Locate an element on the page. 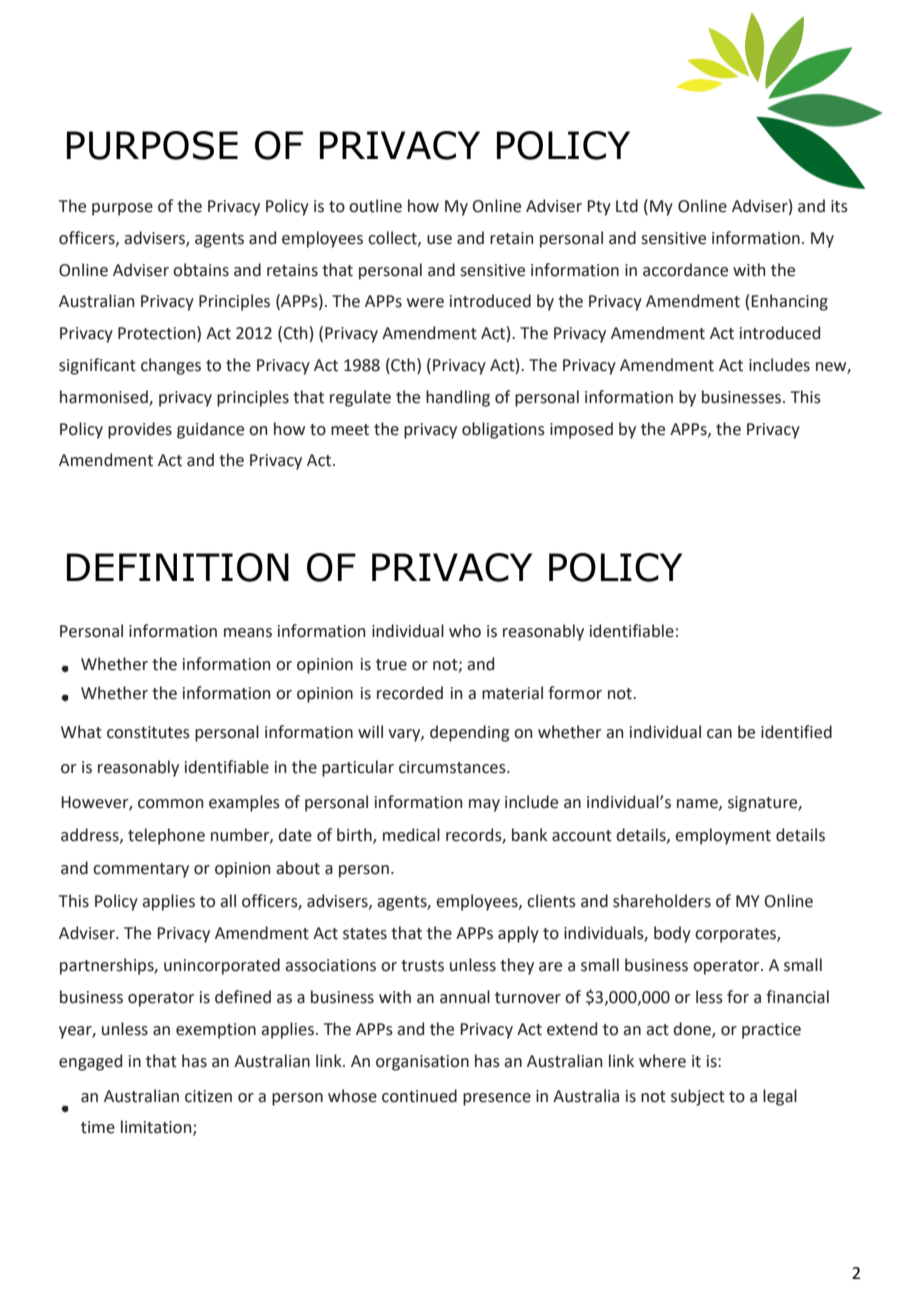 This page has width=924, height=1307. legal is located at coordinates (780, 1097).
